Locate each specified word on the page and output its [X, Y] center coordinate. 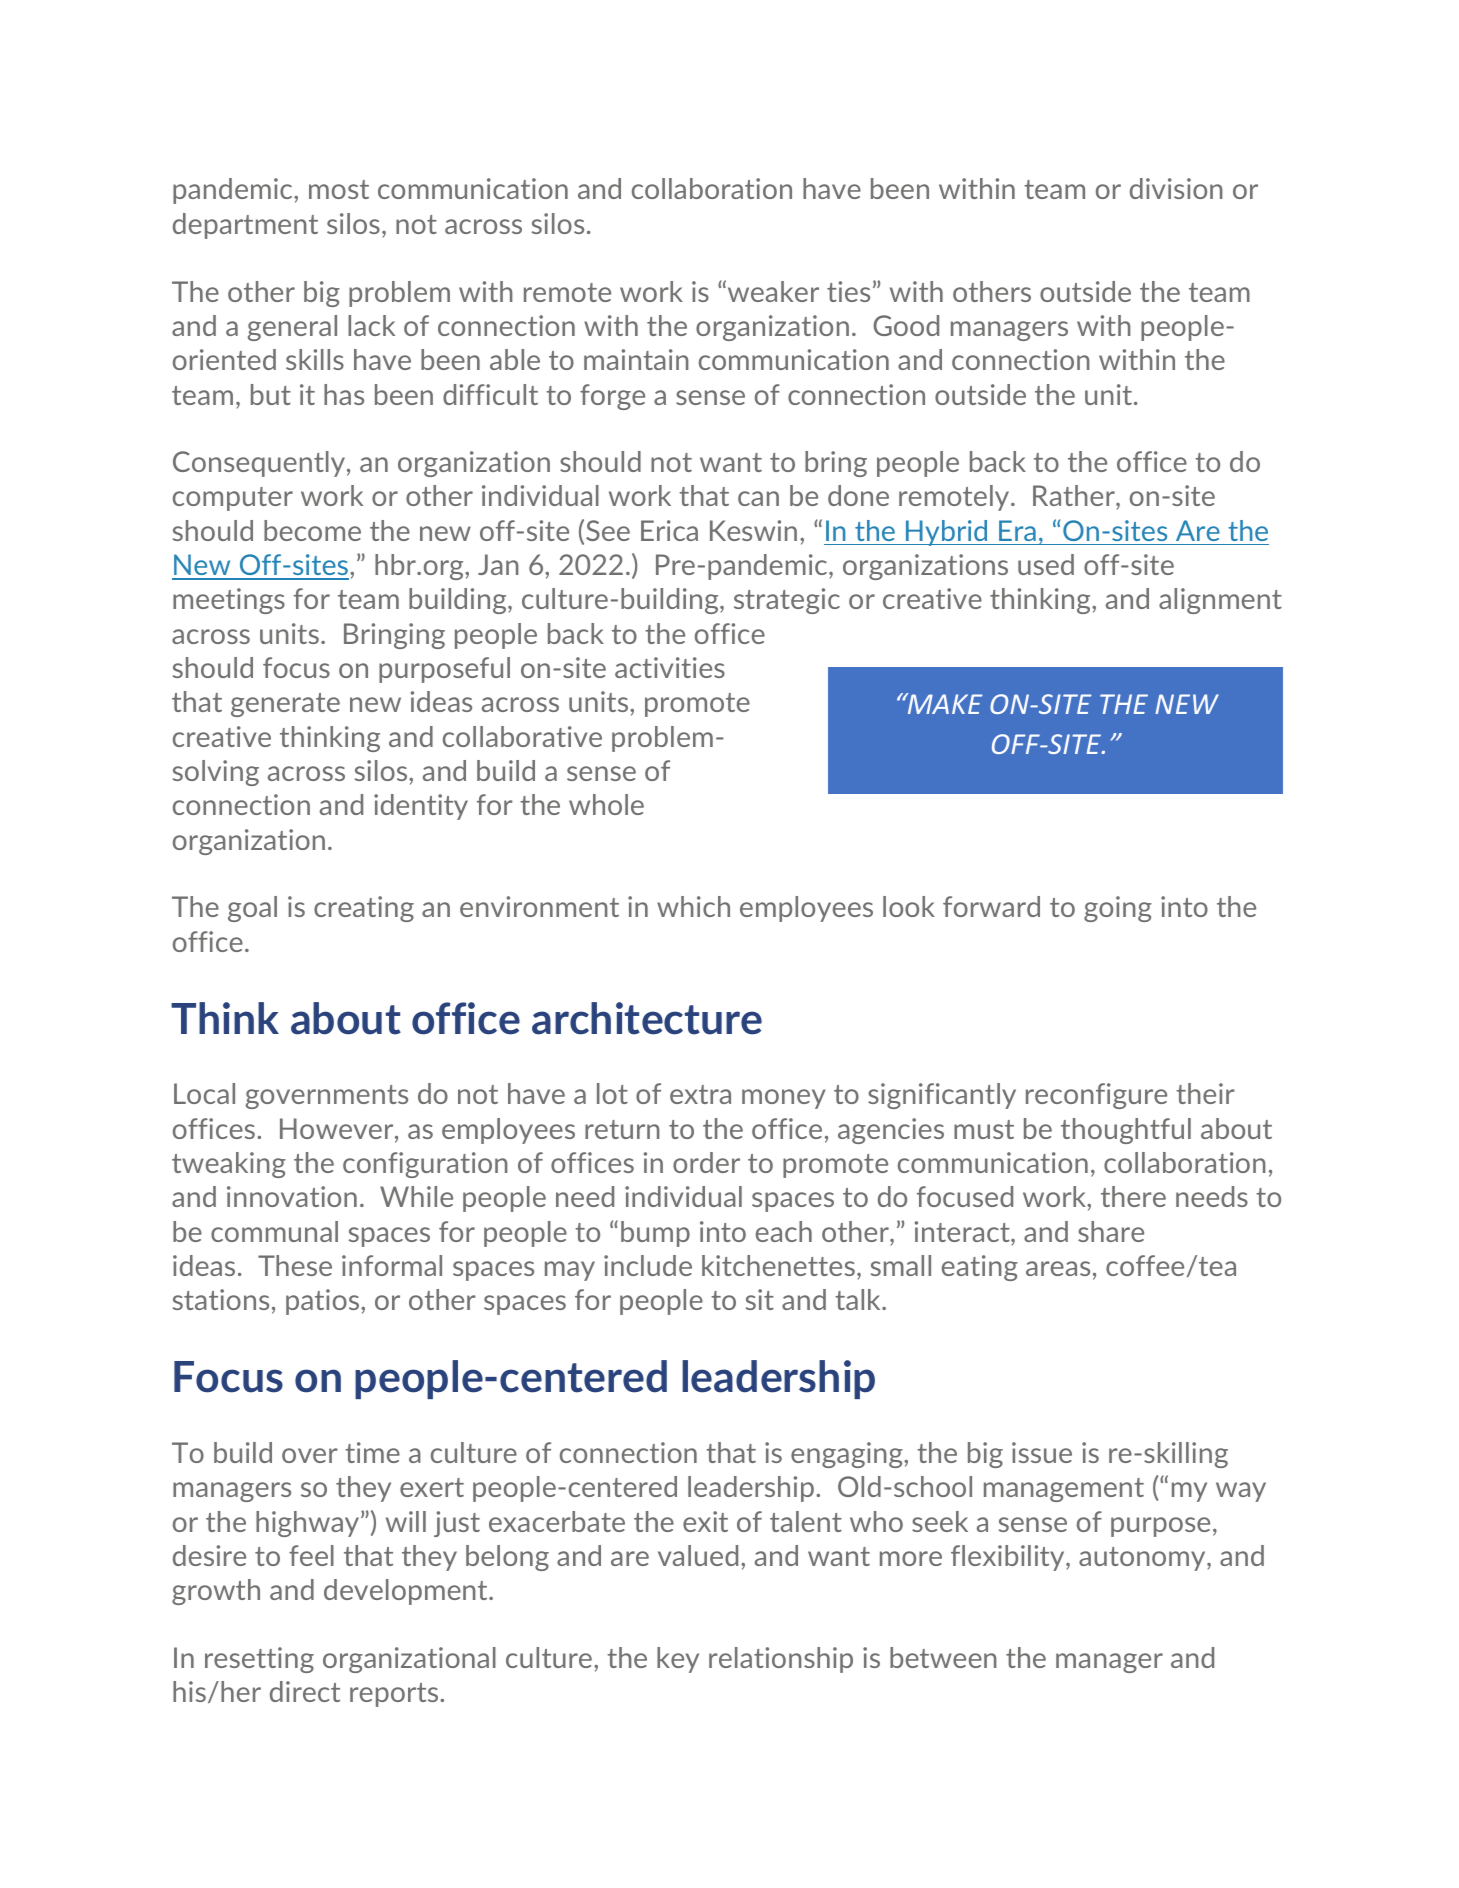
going [1118, 909]
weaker [773, 291]
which [693, 906]
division [1176, 188]
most [339, 189]
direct [305, 1691]
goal [252, 909]
